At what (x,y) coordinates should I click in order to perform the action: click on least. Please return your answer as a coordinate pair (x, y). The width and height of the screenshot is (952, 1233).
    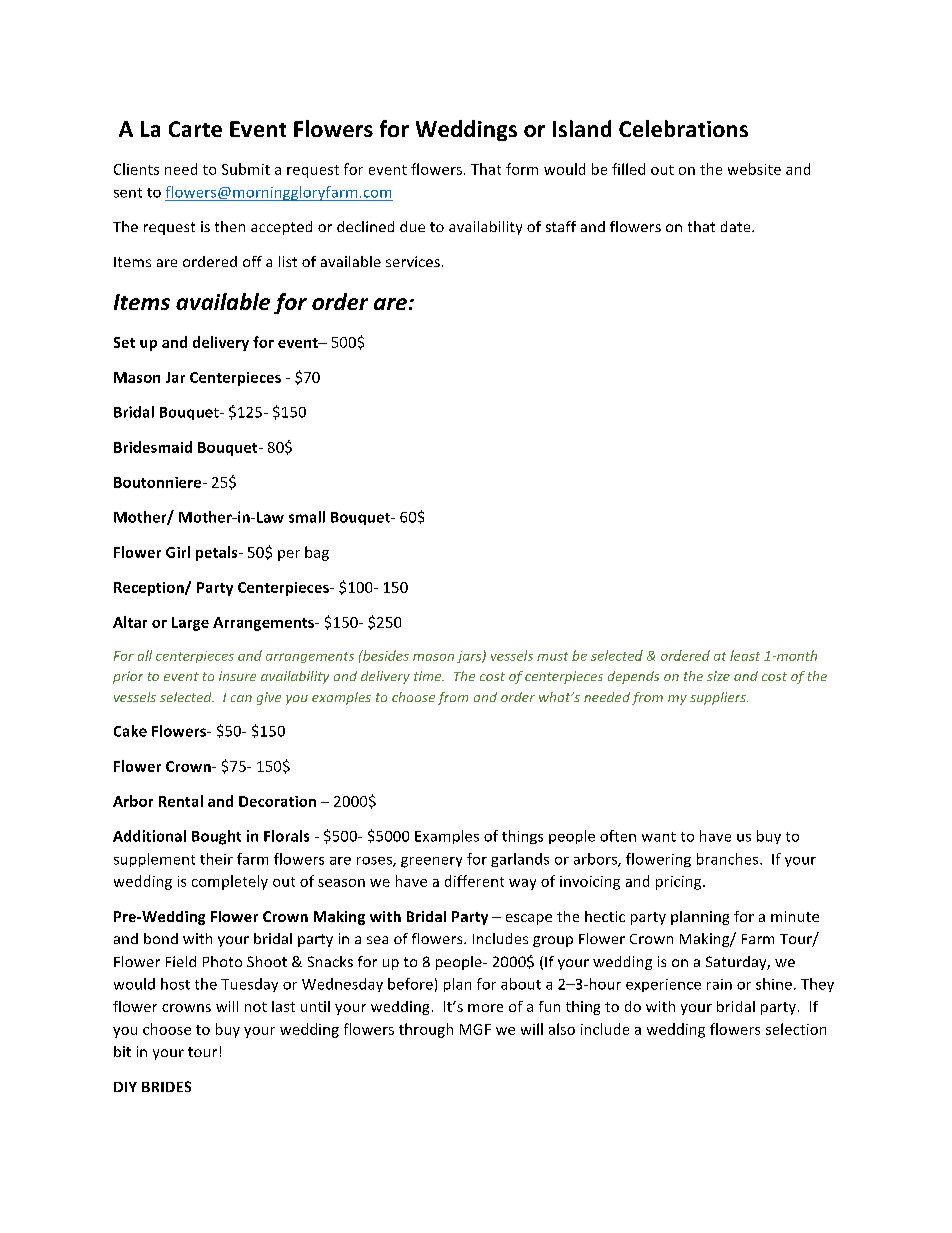
    Looking at the image, I should click on (745, 655).
